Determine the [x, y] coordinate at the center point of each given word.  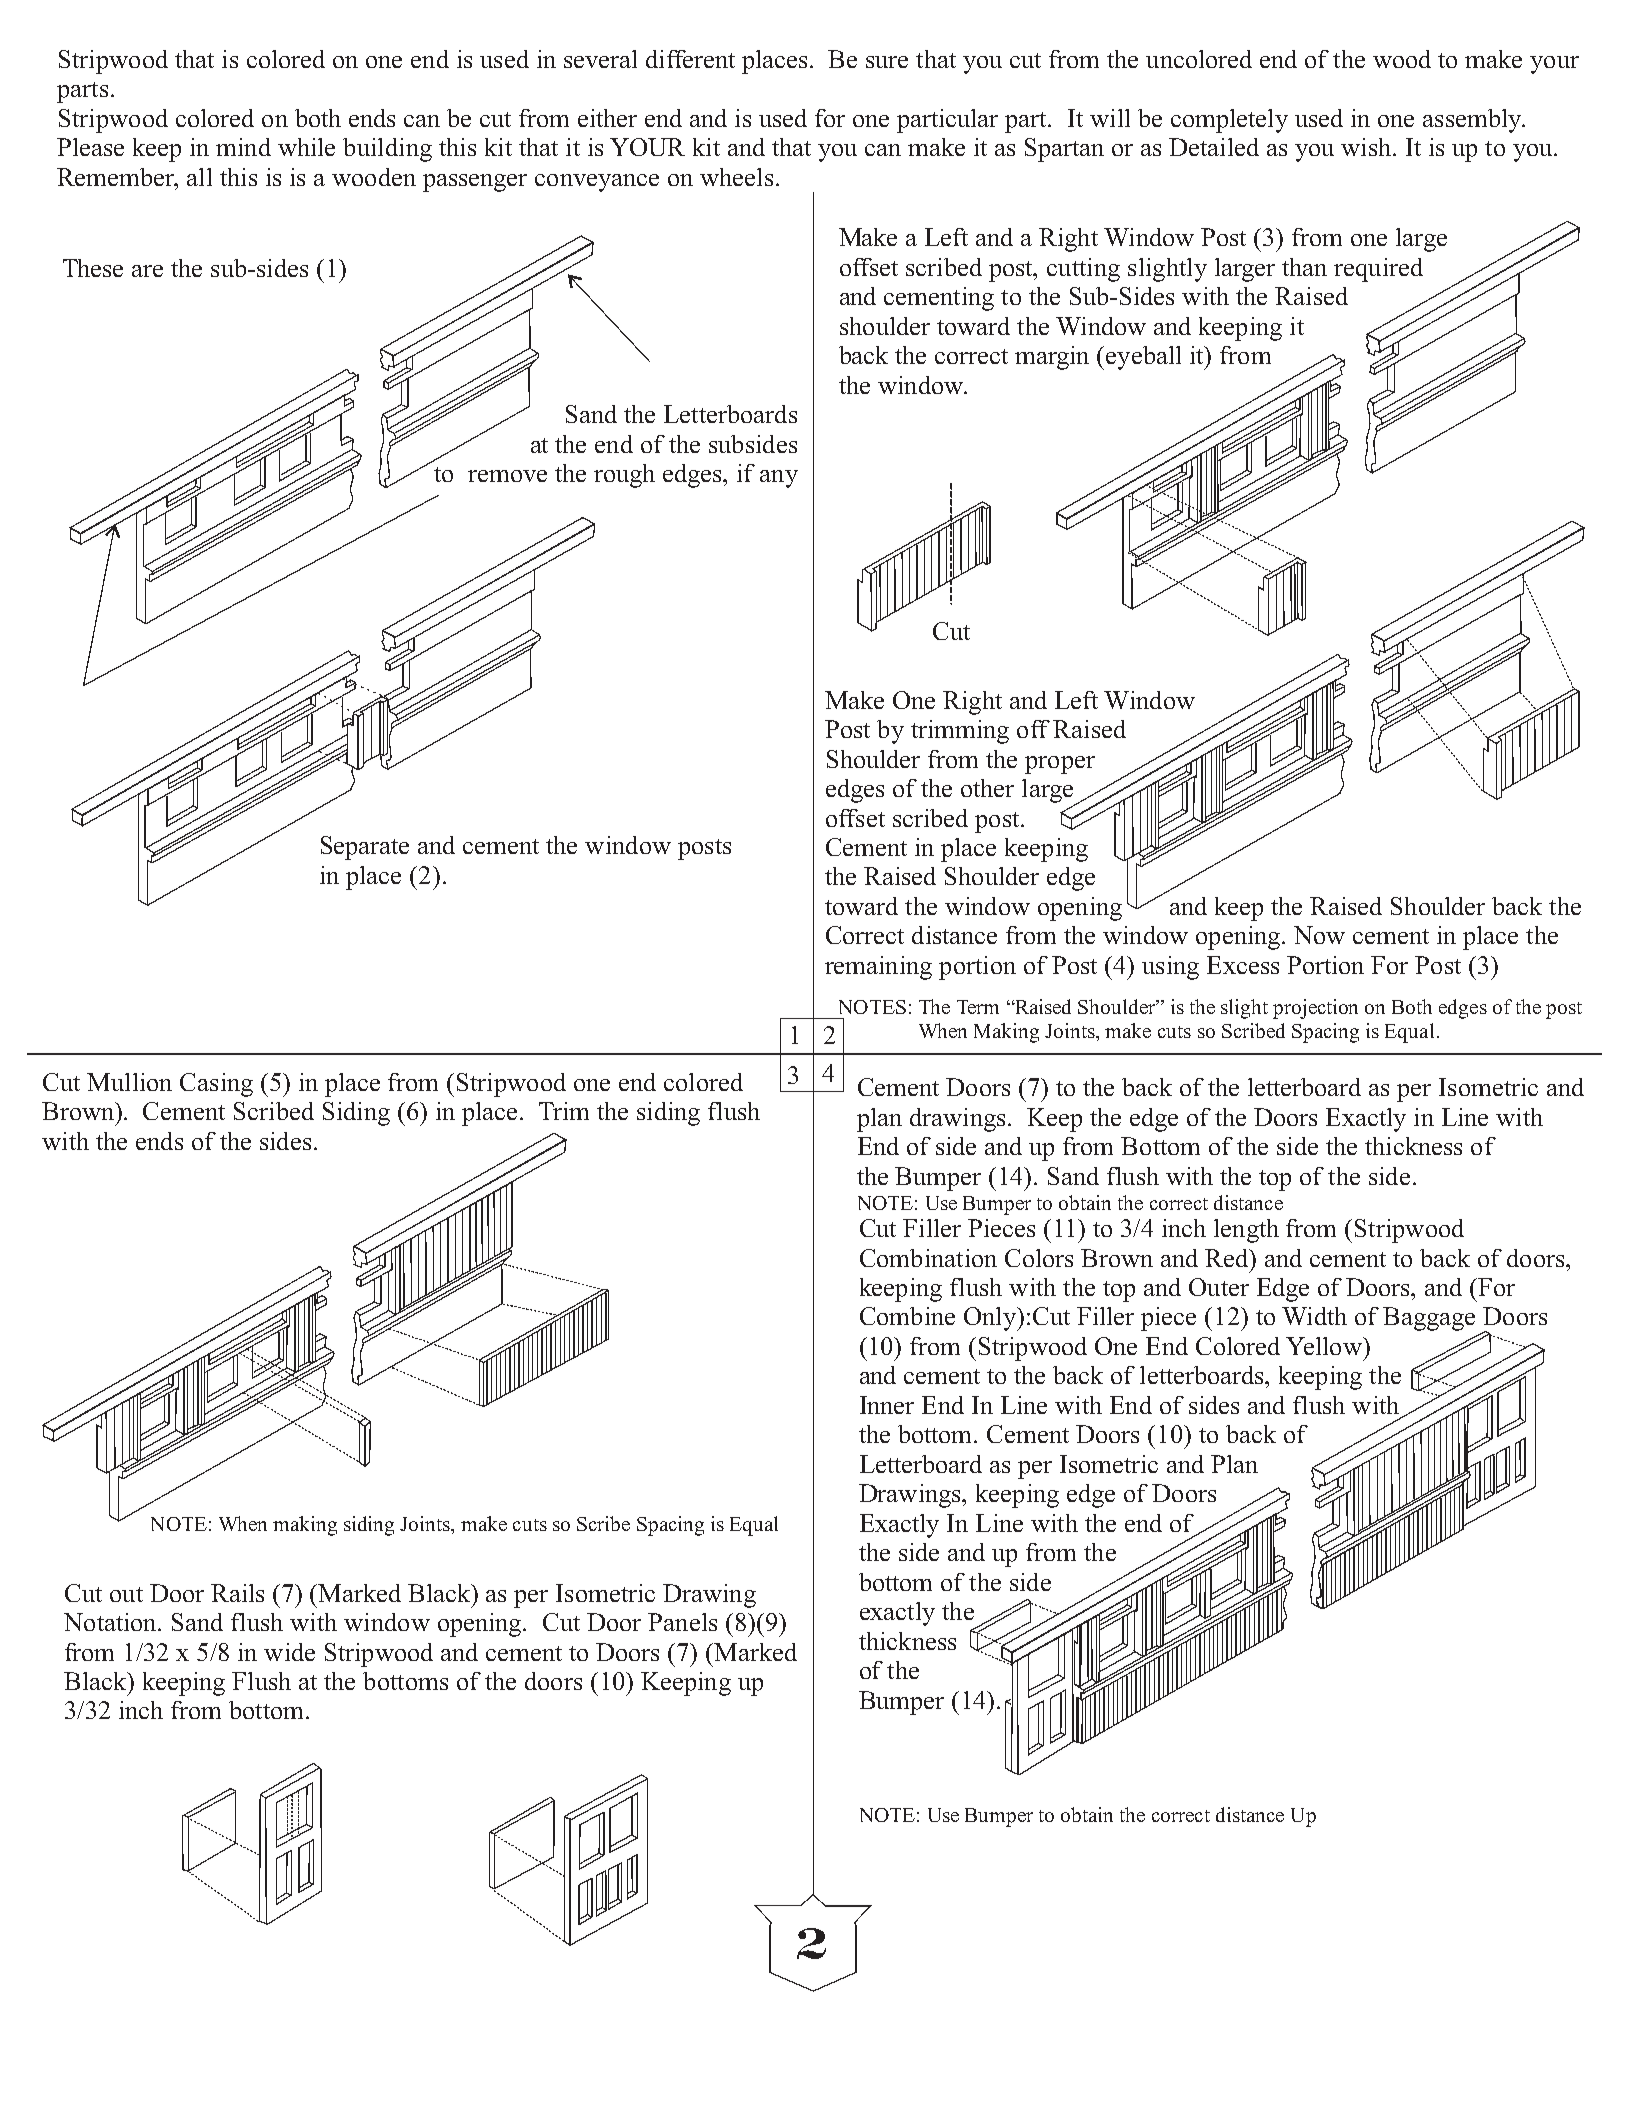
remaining [878, 968]
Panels [682, 1622]
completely [1229, 121]
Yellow [1325, 1346]
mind [243, 147]
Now [1319, 935]
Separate [365, 848]
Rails [237, 1593]
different [690, 59]
